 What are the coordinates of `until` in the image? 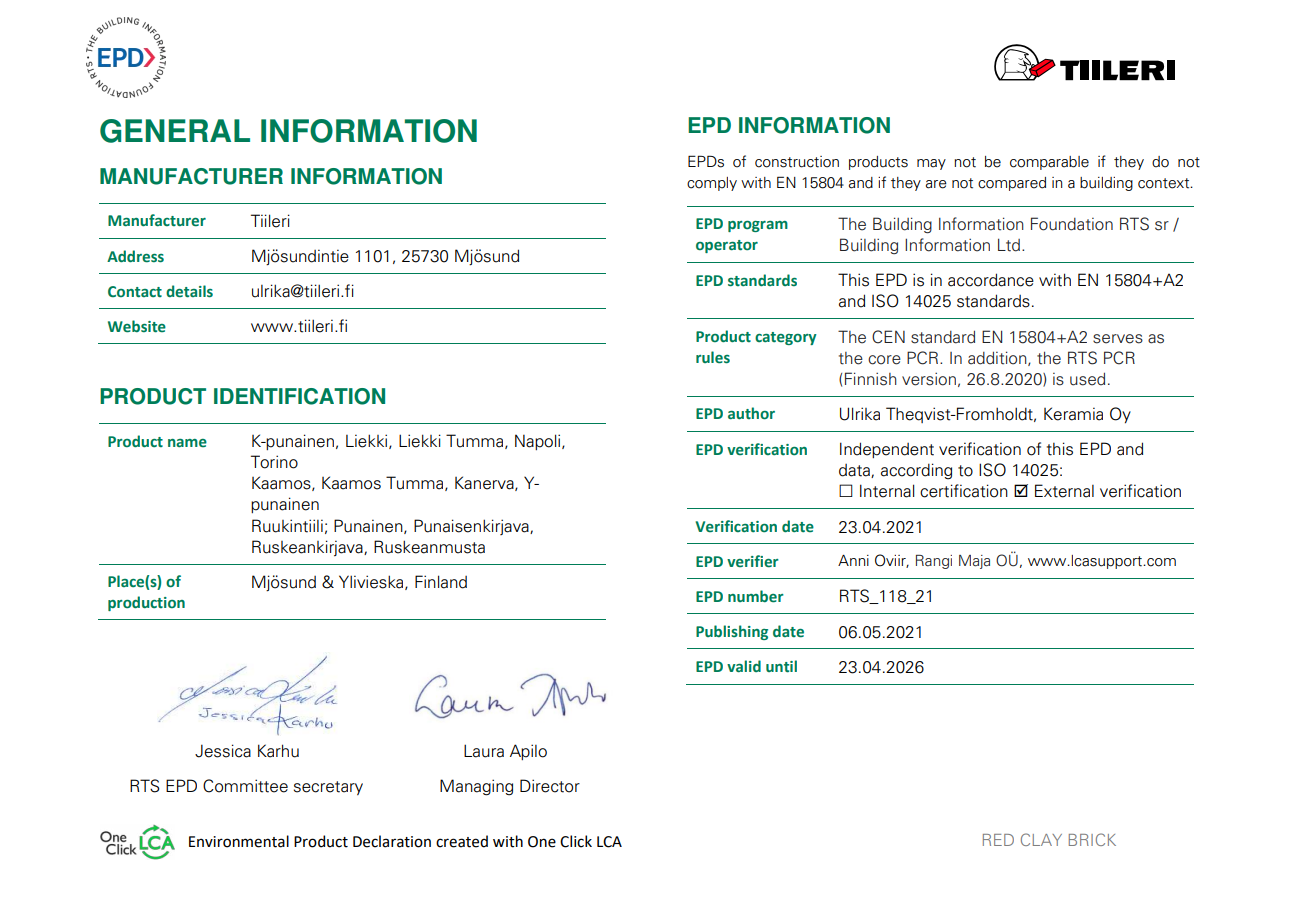 It's located at (781, 666).
